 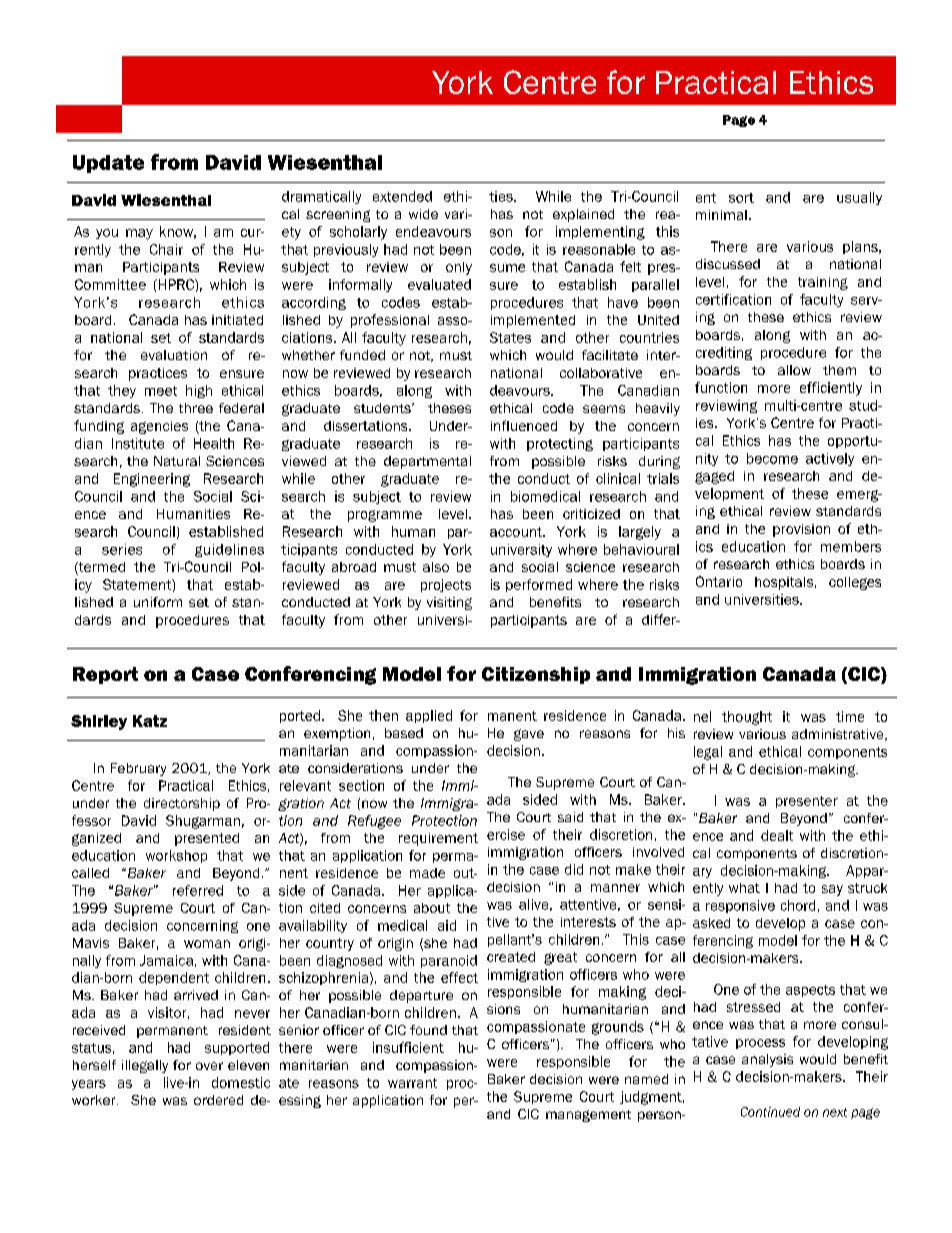 What do you see at coordinates (777, 835) in the screenshot?
I see `dealt` at bounding box center [777, 835].
